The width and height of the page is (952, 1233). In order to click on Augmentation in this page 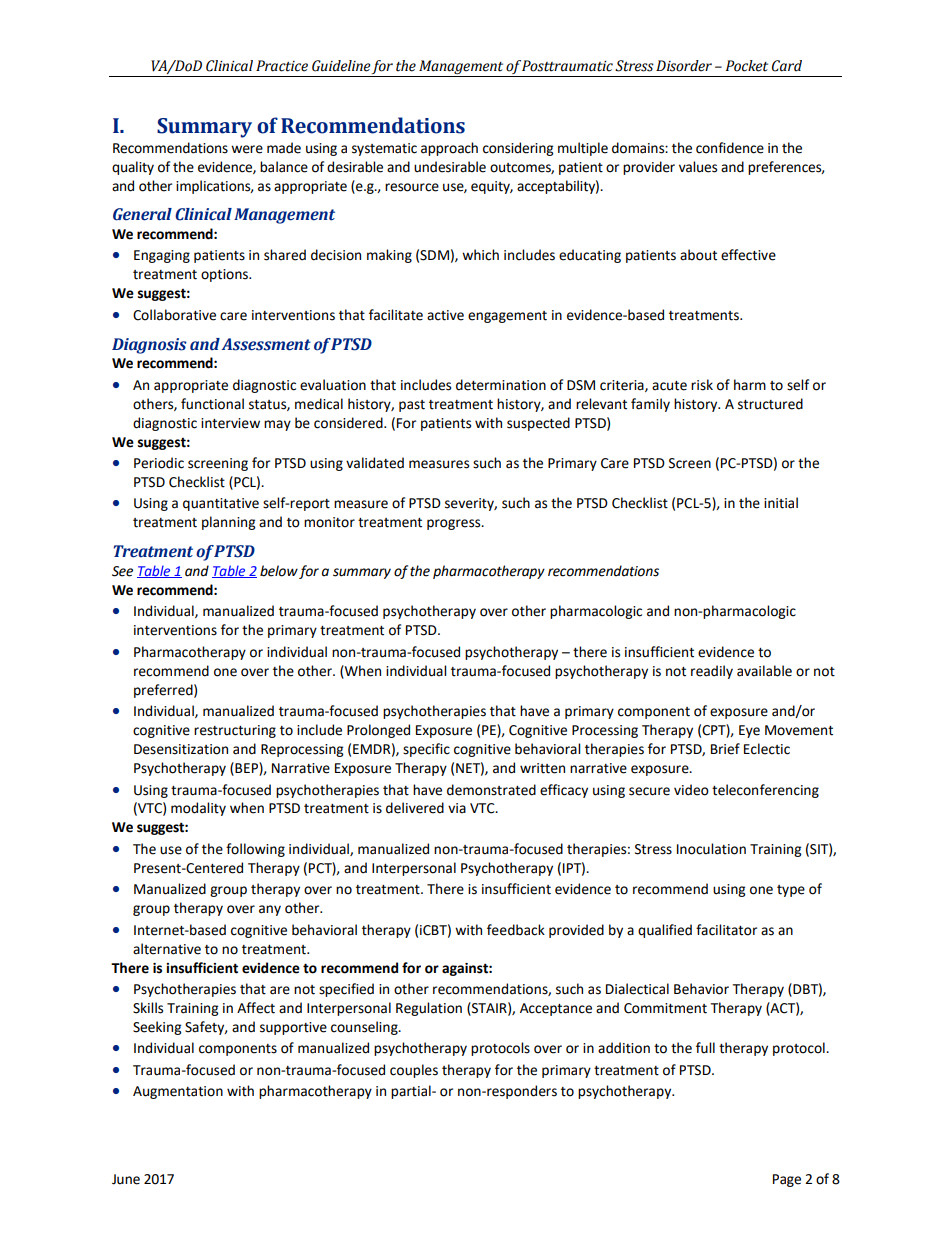, I will do `click(178, 1092)`.
